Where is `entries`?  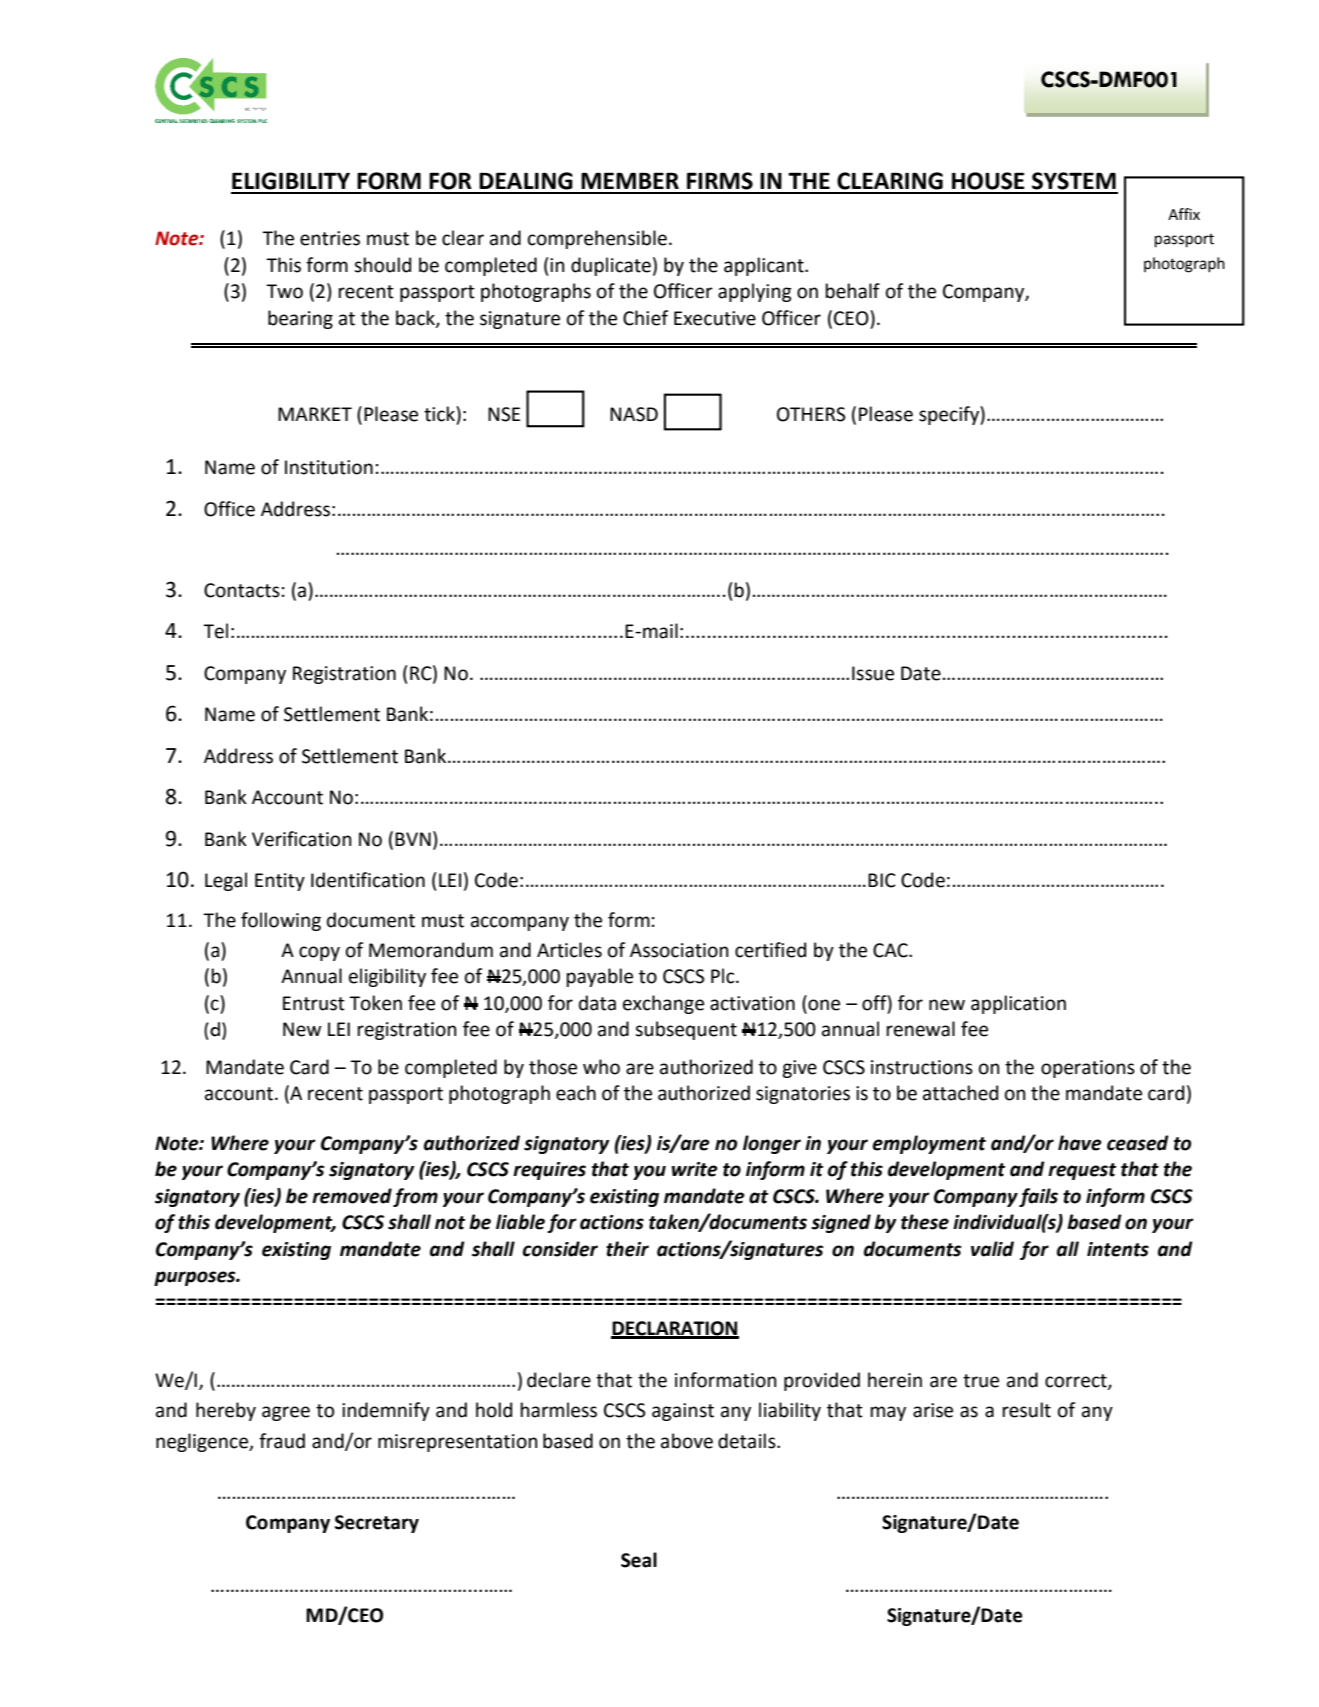
entries is located at coordinates (330, 238).
